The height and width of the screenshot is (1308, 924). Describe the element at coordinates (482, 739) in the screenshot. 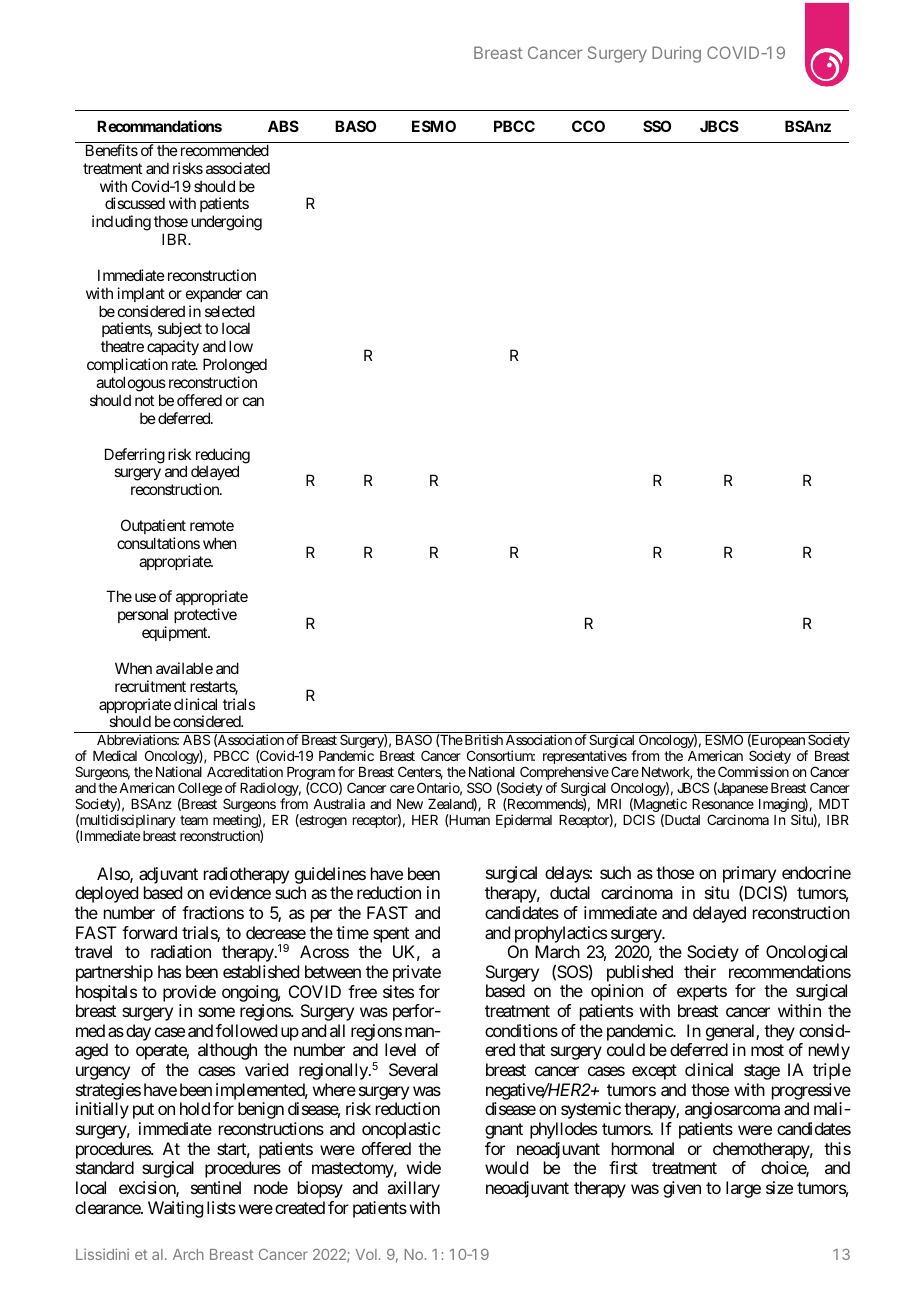

I see `British` at that location.
